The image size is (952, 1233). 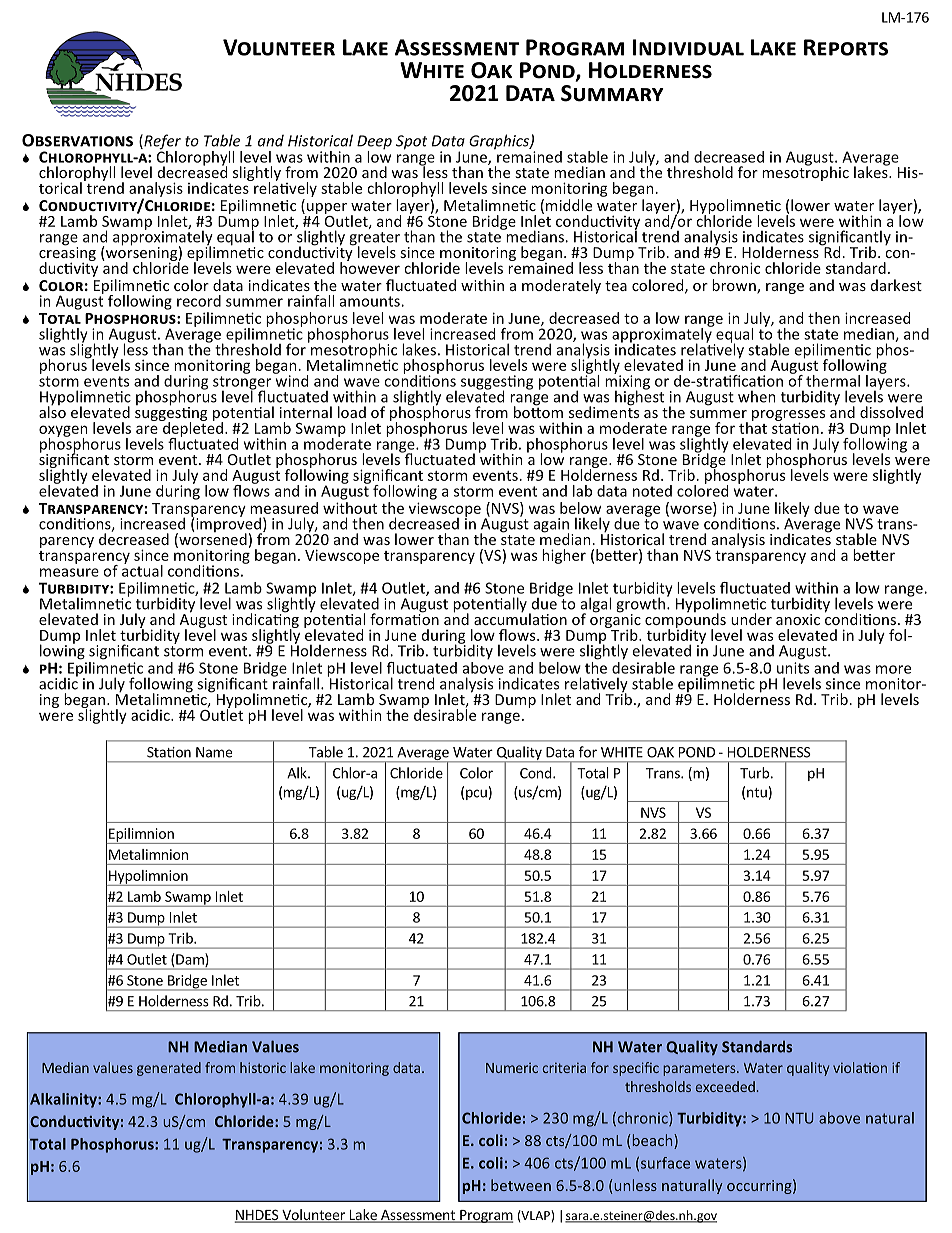 I want to click on anoxic, so click(x=798, y=619).
